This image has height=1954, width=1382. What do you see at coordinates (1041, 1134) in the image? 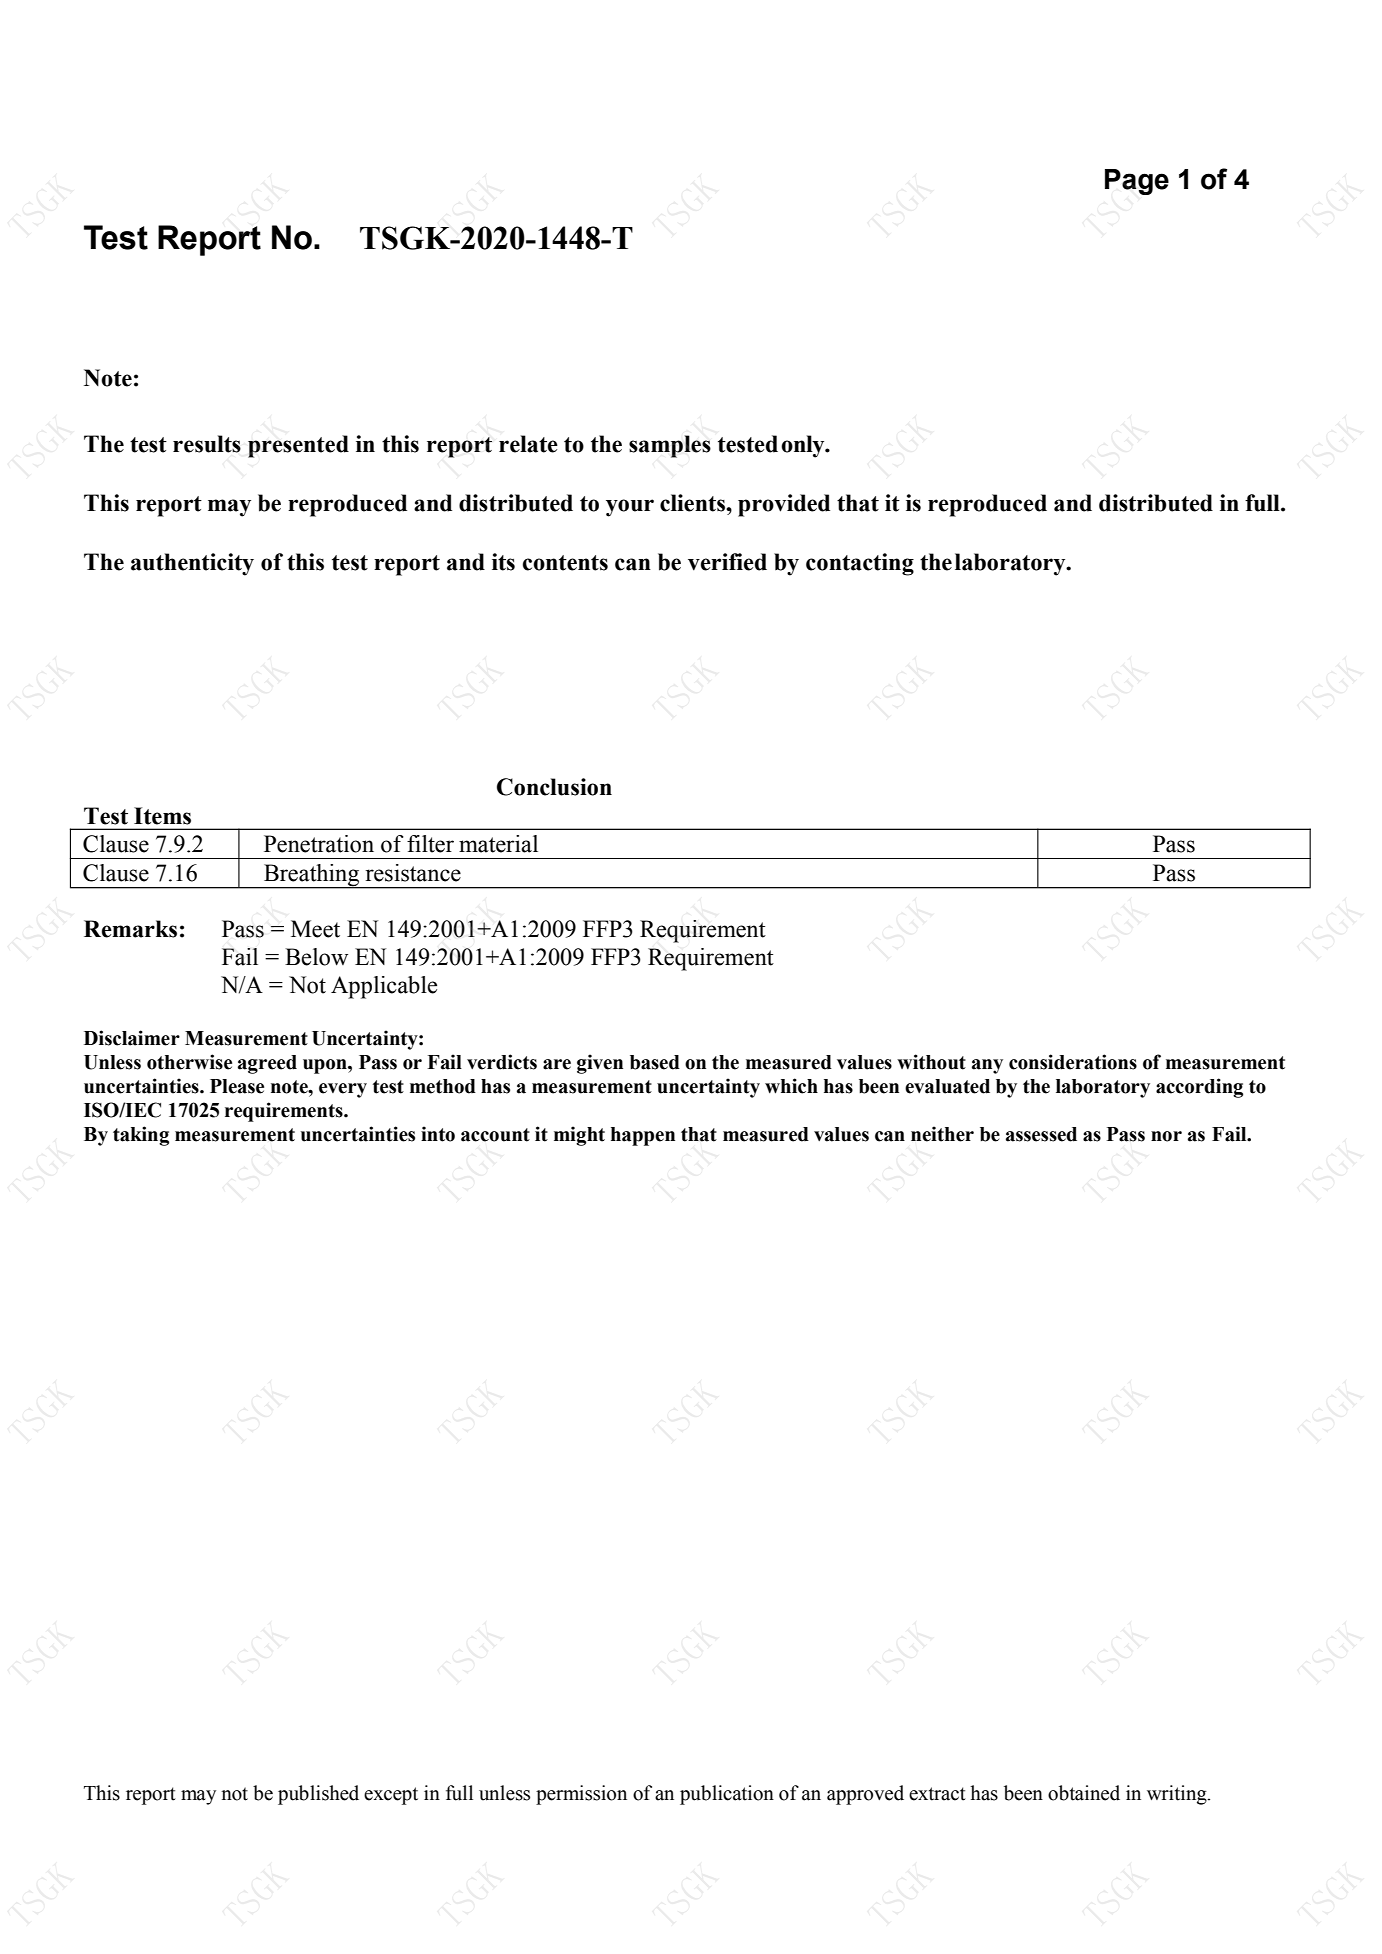
I see `assessed` at bounding box center [1041, 1134].
